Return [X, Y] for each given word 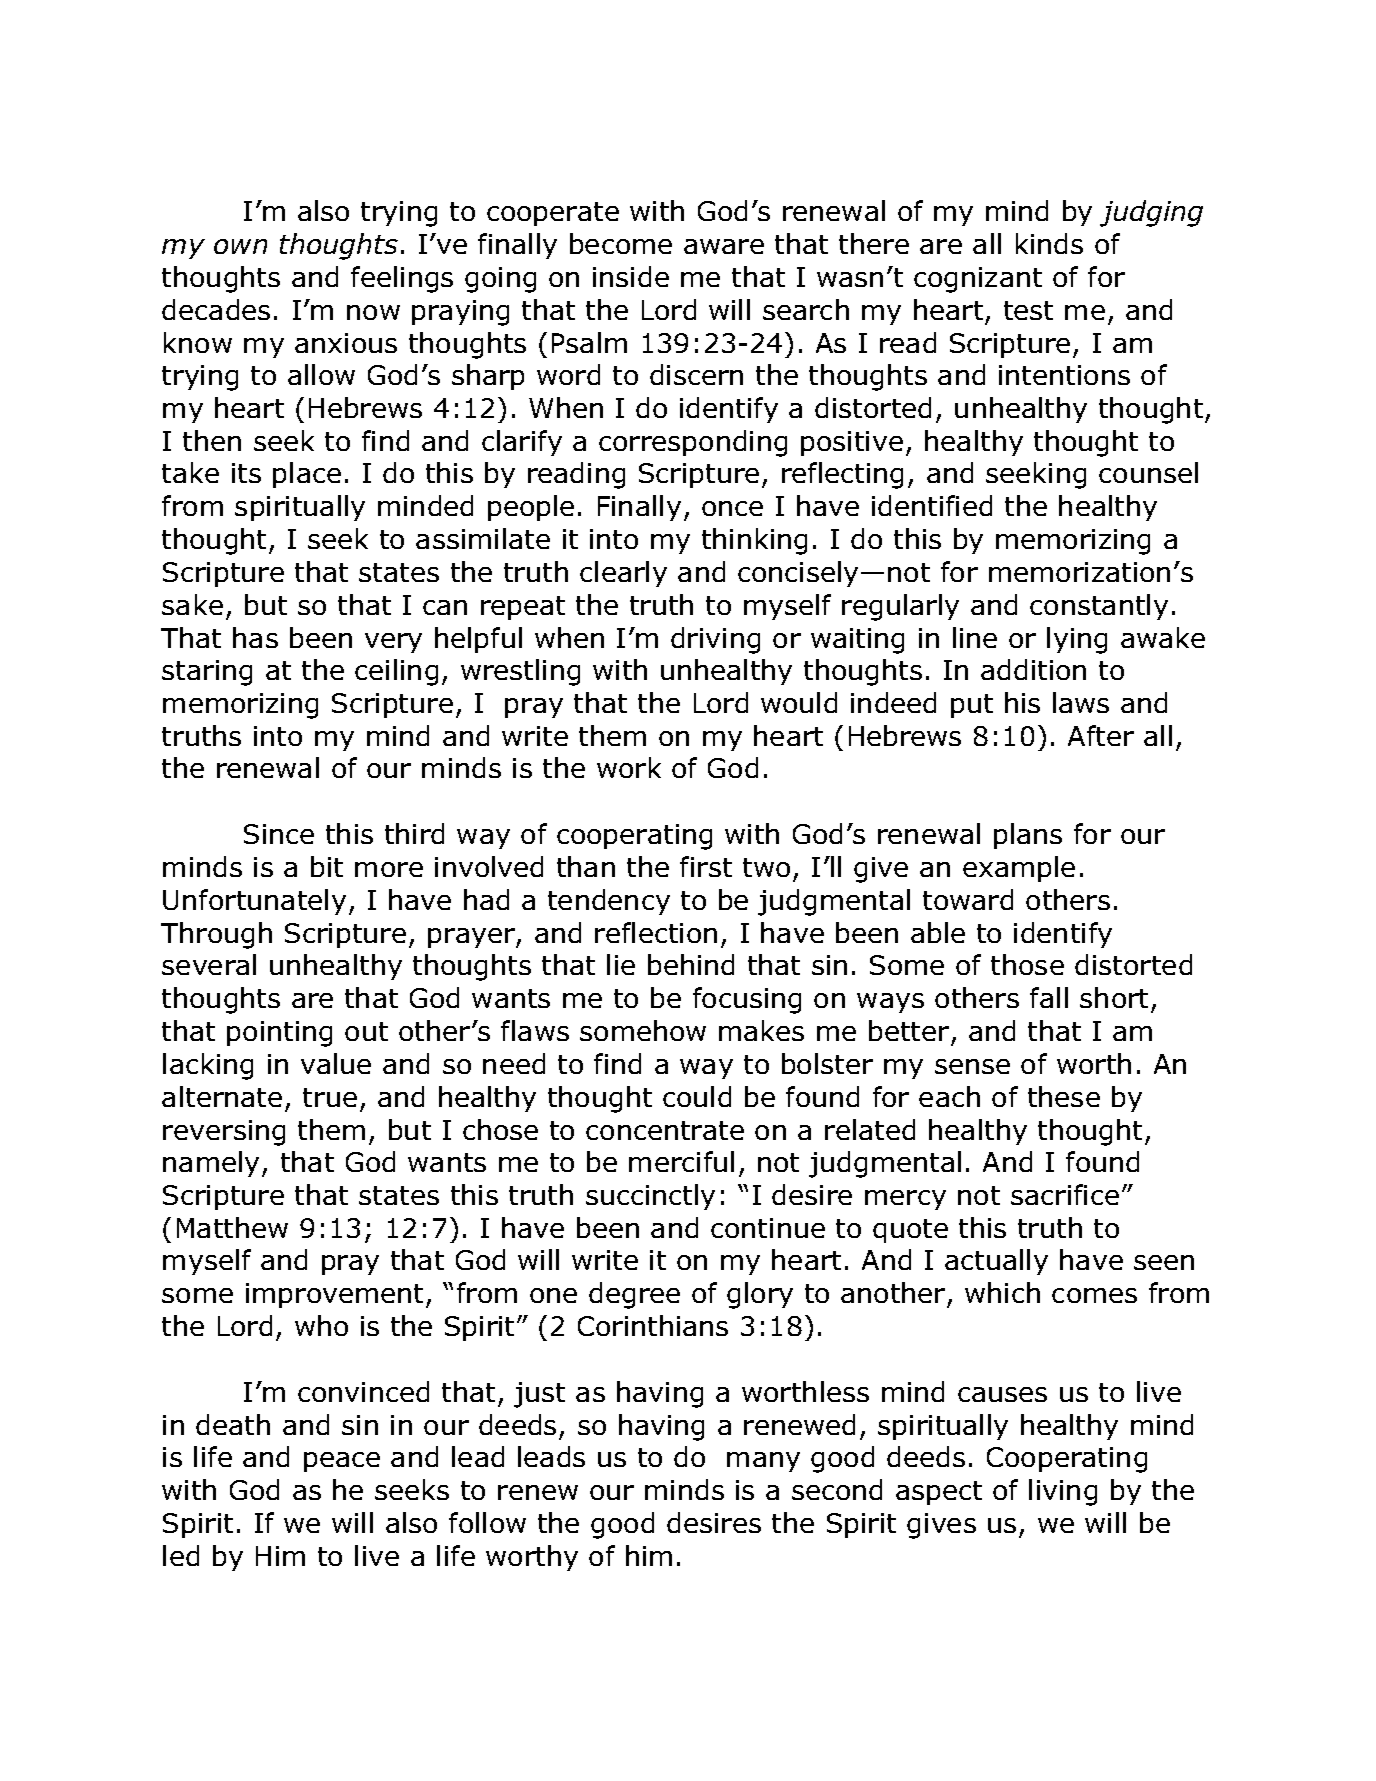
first [706, 866]
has [255, 637]
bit [327, 866]
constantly [1099, 607]
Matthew [232, 1227]
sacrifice [1065, 1194]
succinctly [650, 1197]
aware [724, 246]
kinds [1049, 243]
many [763, 1462]
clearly [623, 574]
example [1019, 869]
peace [342, 1462]
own [240, 246]
